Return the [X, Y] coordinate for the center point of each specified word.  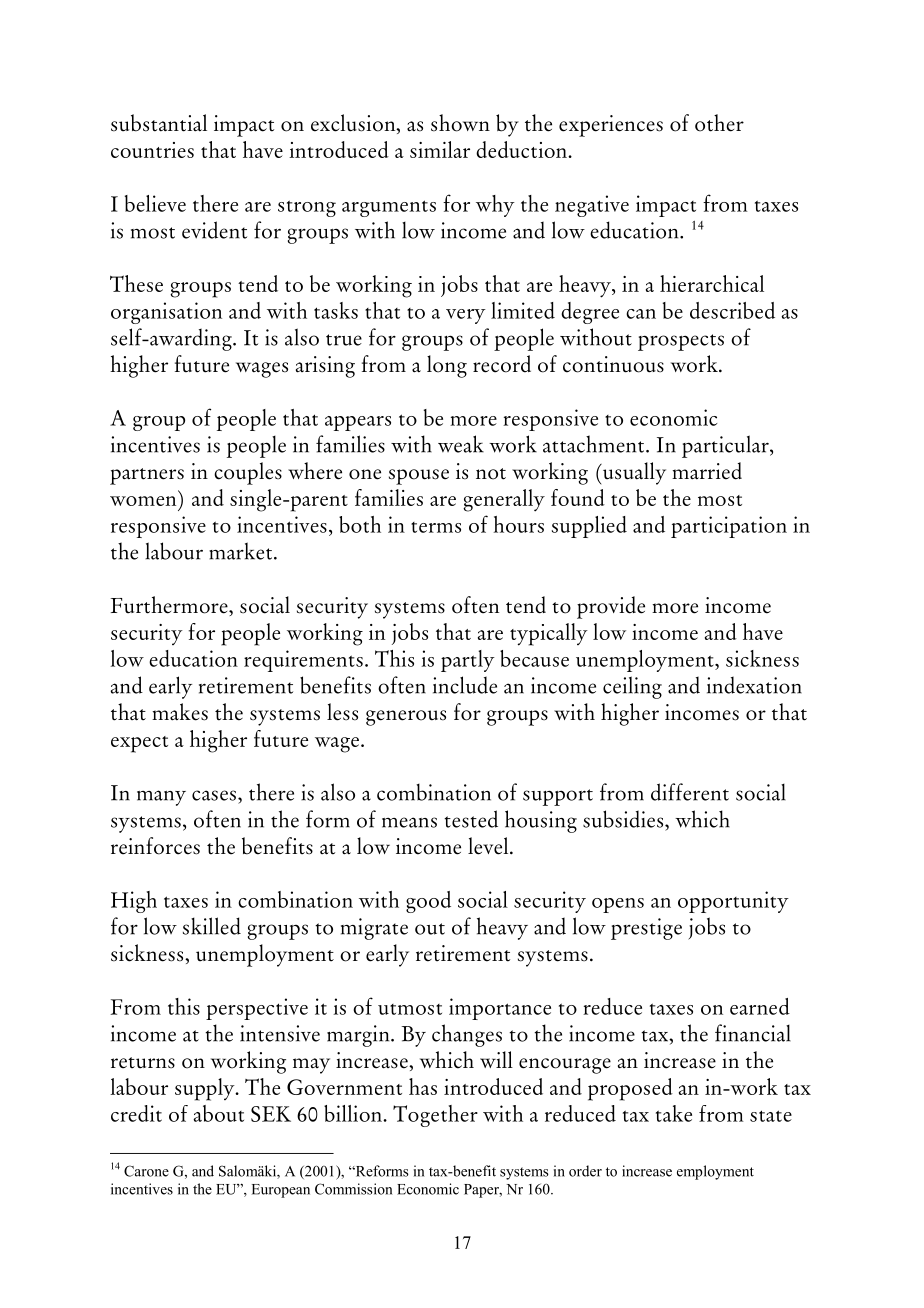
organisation [166, 313]
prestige [646, 929]
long [447, 366]
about [218, 1113]
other [719, 123]
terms [436, 527]
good [428, 902]
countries [152, 150]
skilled [212, 926]
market [240, 551]
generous [406, 718]
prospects [681, 342]
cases [215, 795]
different [690, 792]
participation [729, 527]
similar [440, 149]
